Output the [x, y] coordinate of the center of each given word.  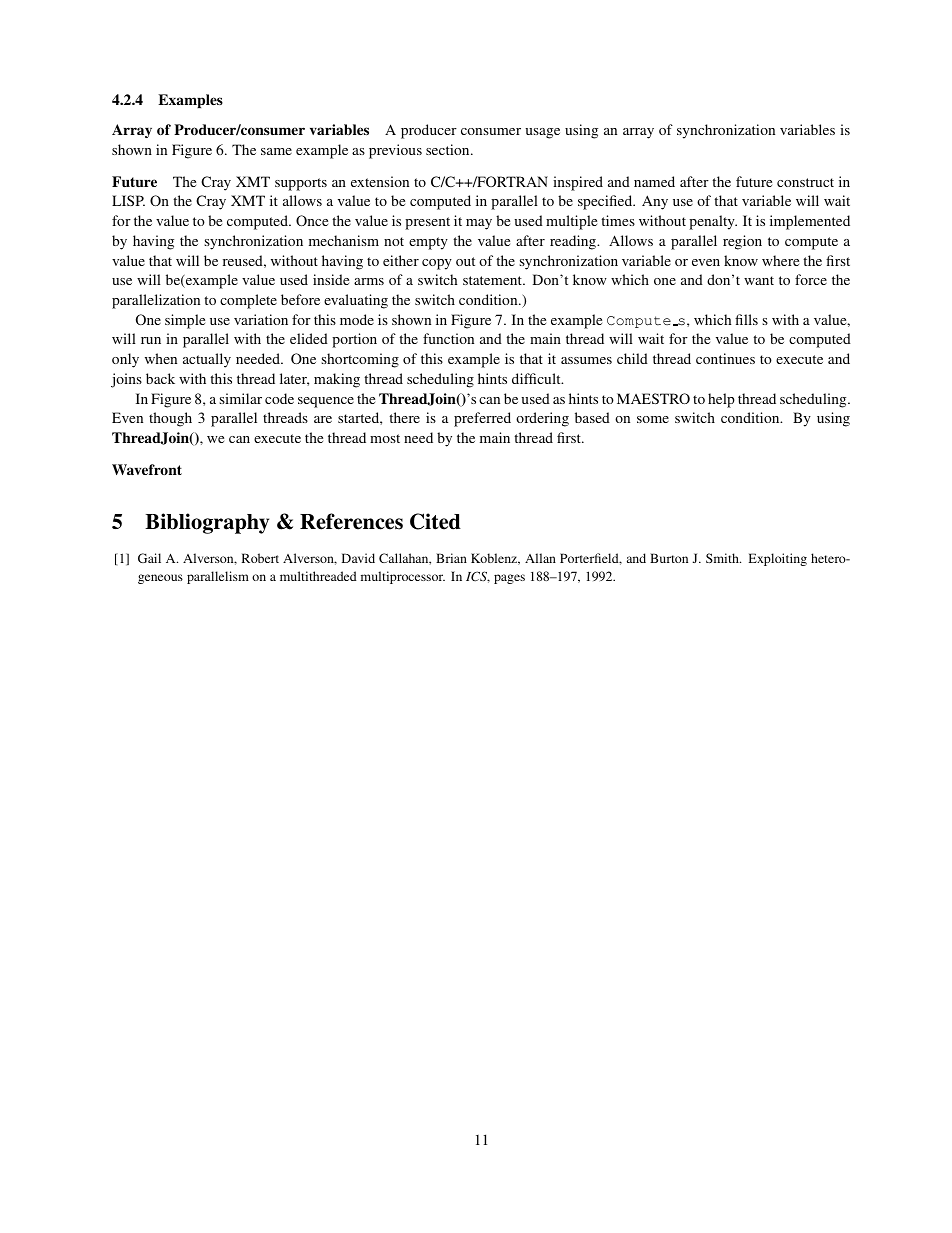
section [449, 149]
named [654, 181]
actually [207, 360]
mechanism [344, 240]
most [385, 438]
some [653, 419]
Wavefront [147, 469]
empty [428, 243]
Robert [260, 558]
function [448, 338]
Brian [451, 558]
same [276, 151]
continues [725, 358]
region [742, 242]
